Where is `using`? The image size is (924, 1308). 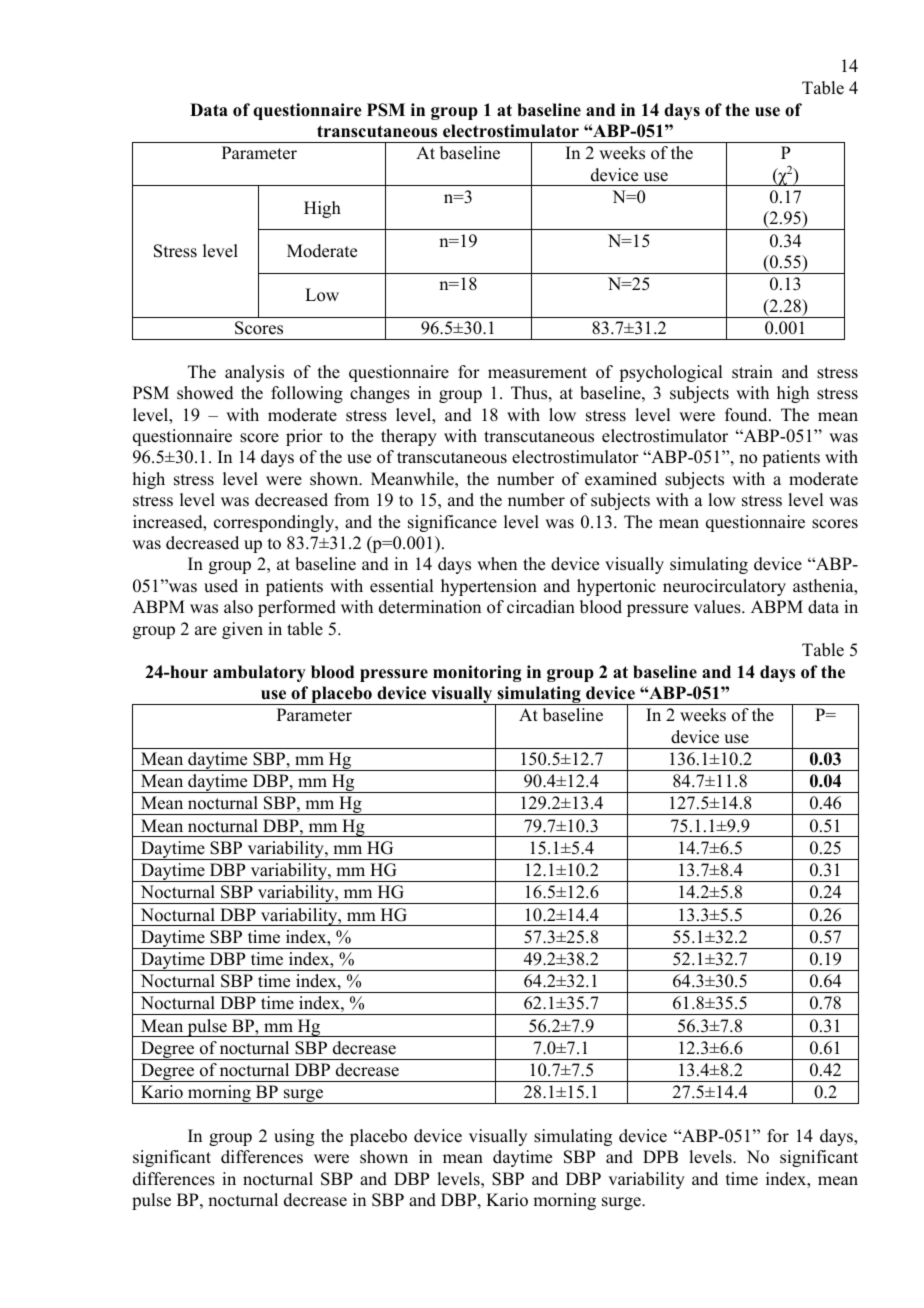
using is located at coordinates (294, 1137).
